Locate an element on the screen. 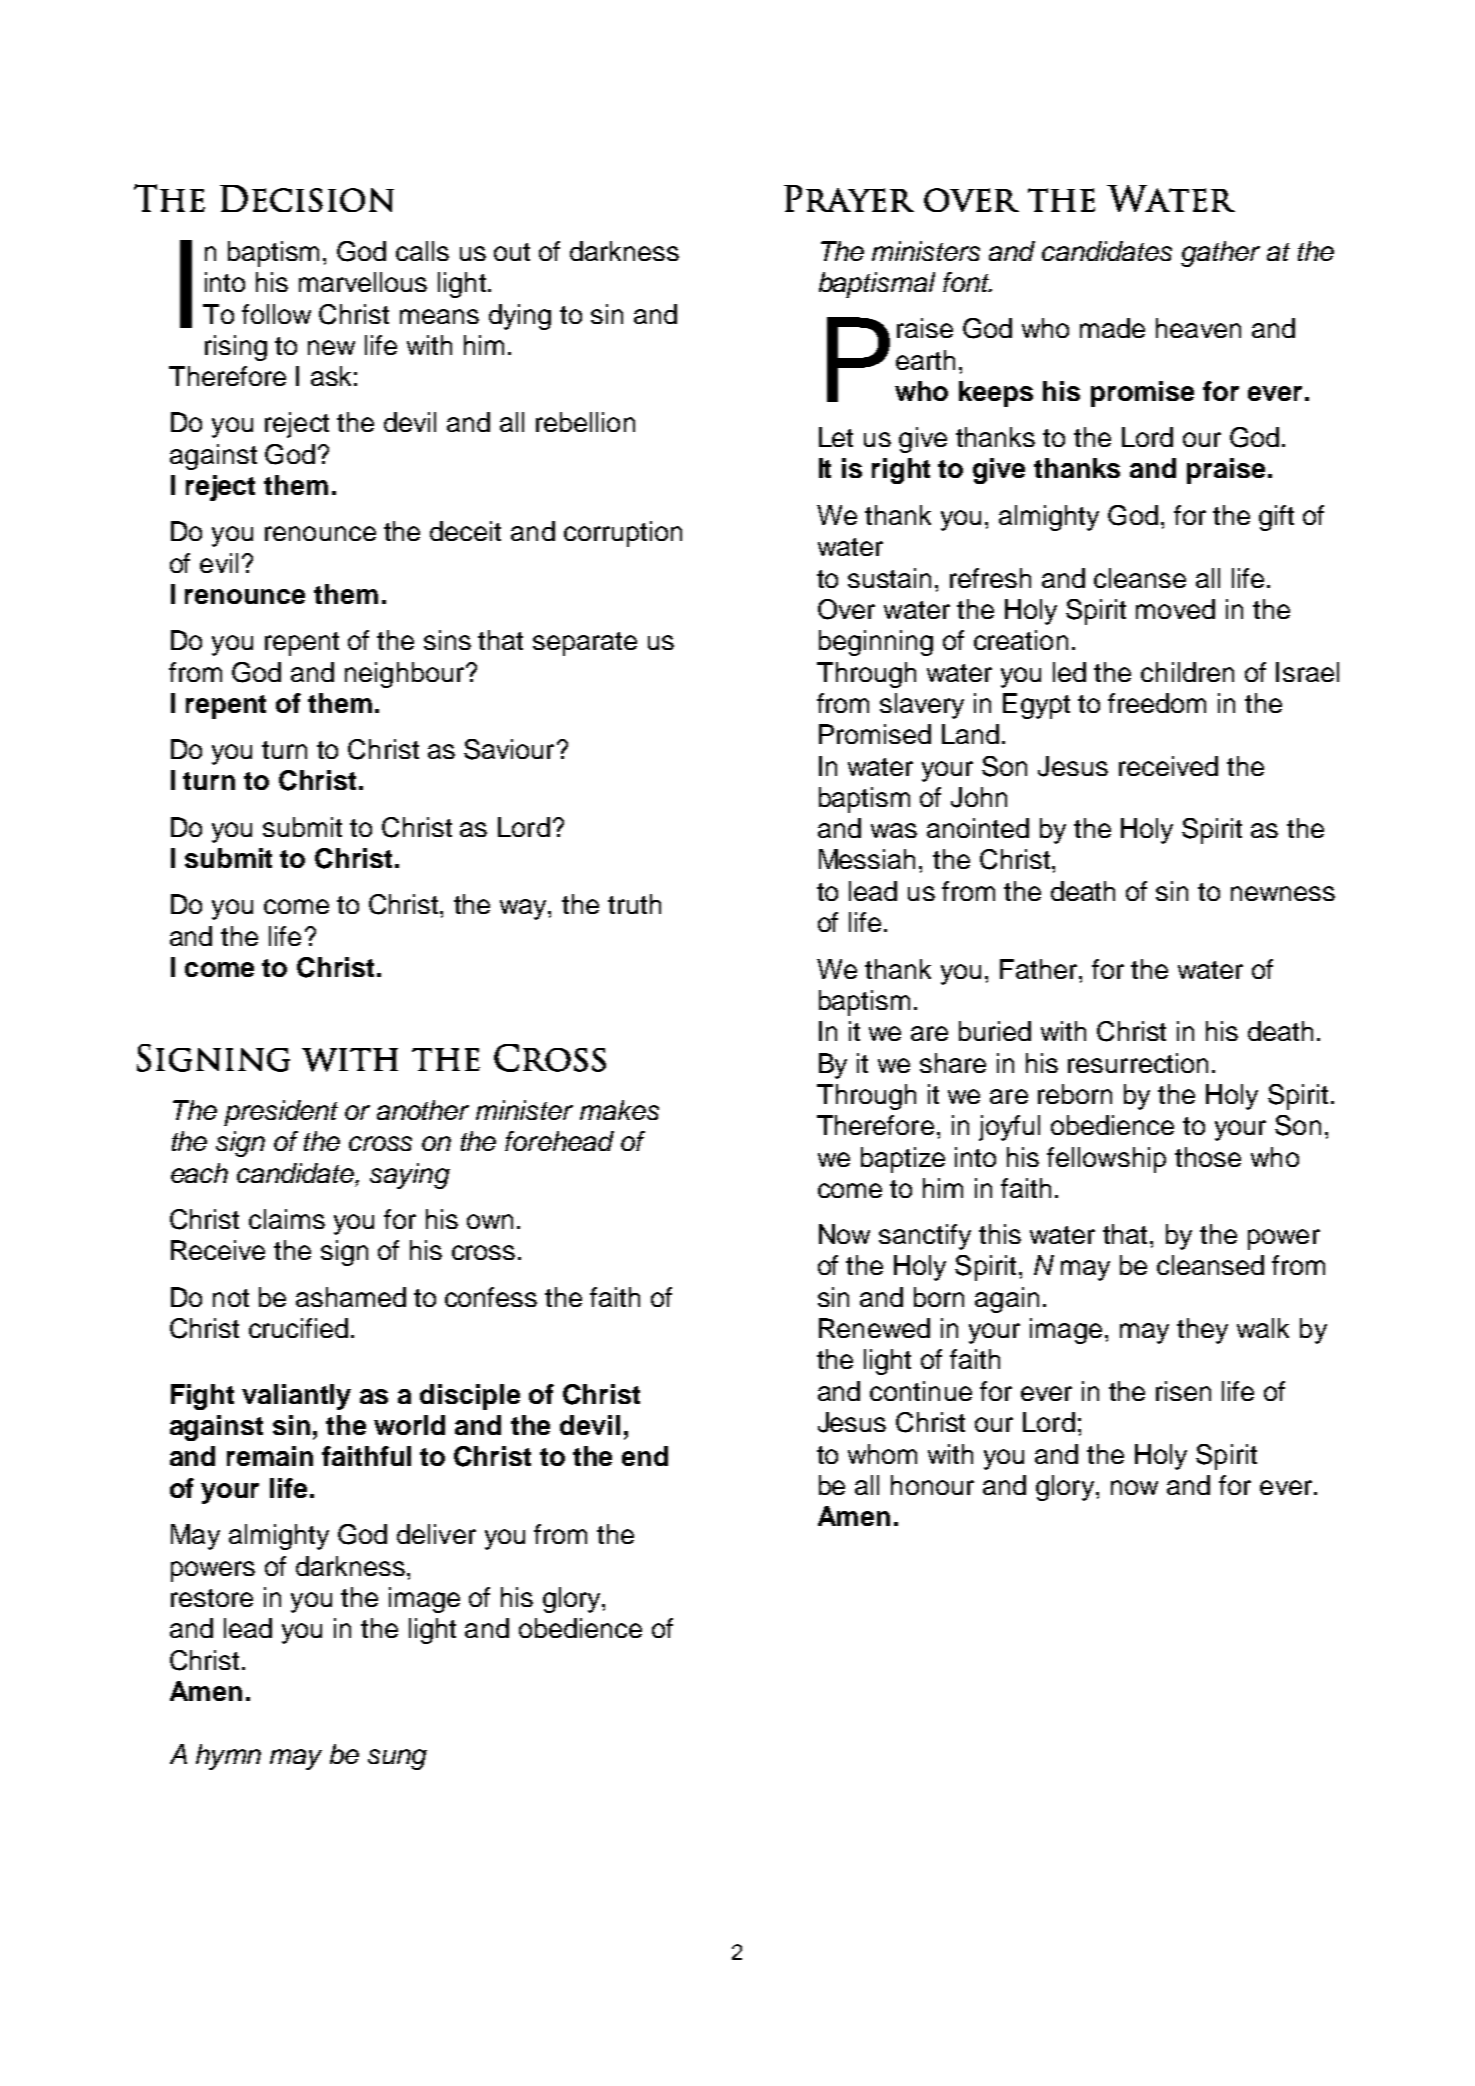  Prayer is located at coordinates (849, 198).
